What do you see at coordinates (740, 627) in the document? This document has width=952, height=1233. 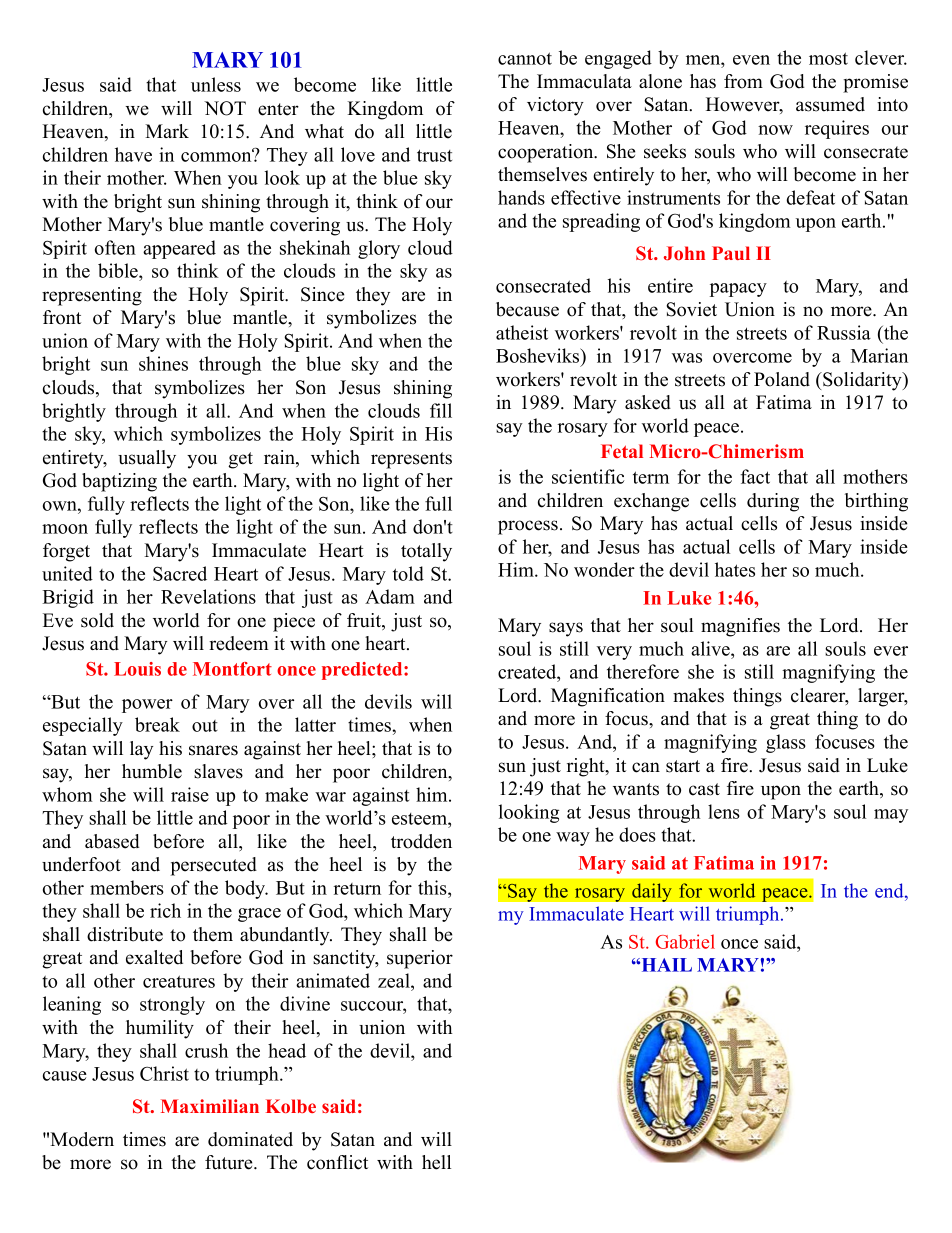 I see `magnifies` at bounding box center [740, 627].
